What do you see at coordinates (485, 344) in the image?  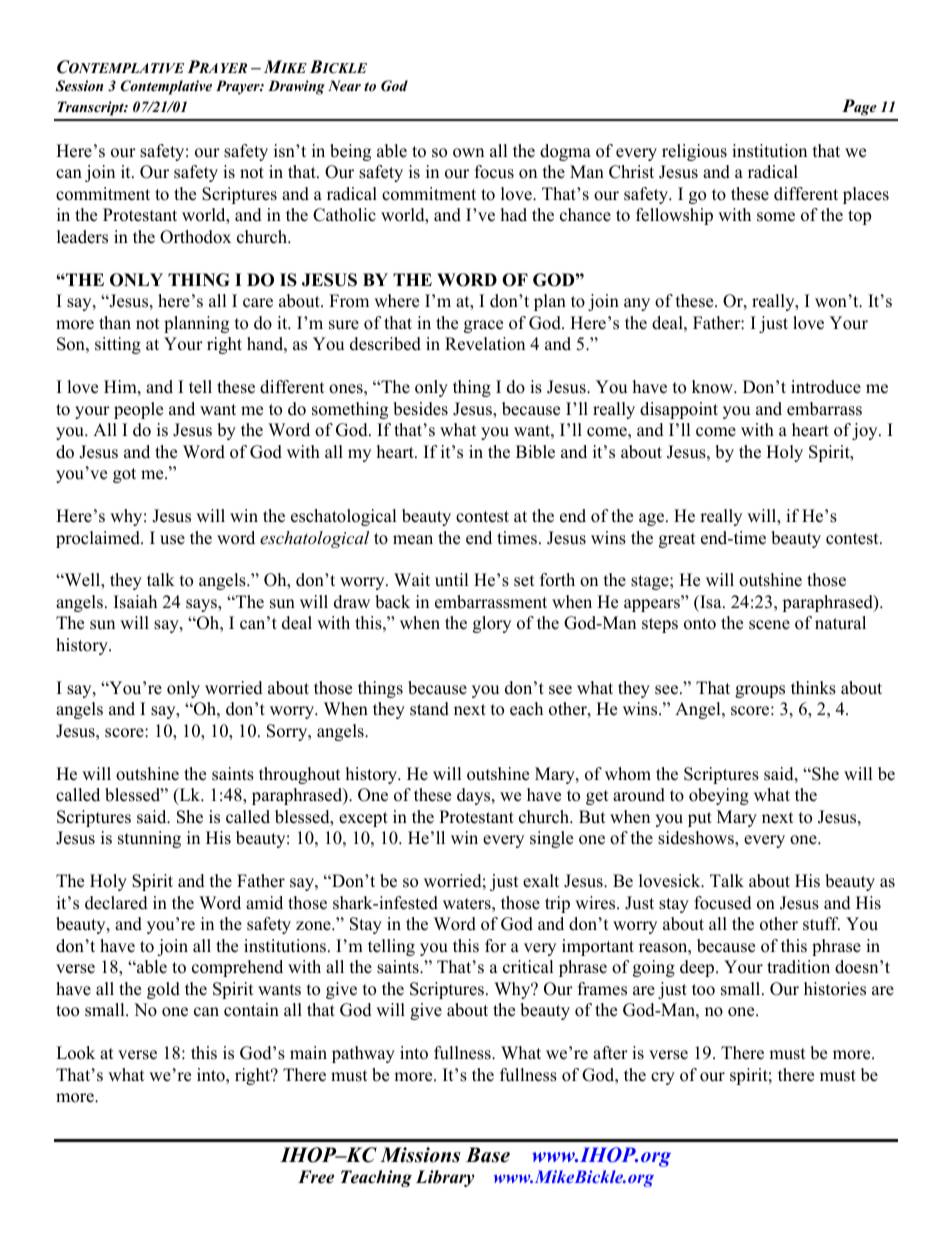 I see `Revelation` at bounding box center [485, 344].
